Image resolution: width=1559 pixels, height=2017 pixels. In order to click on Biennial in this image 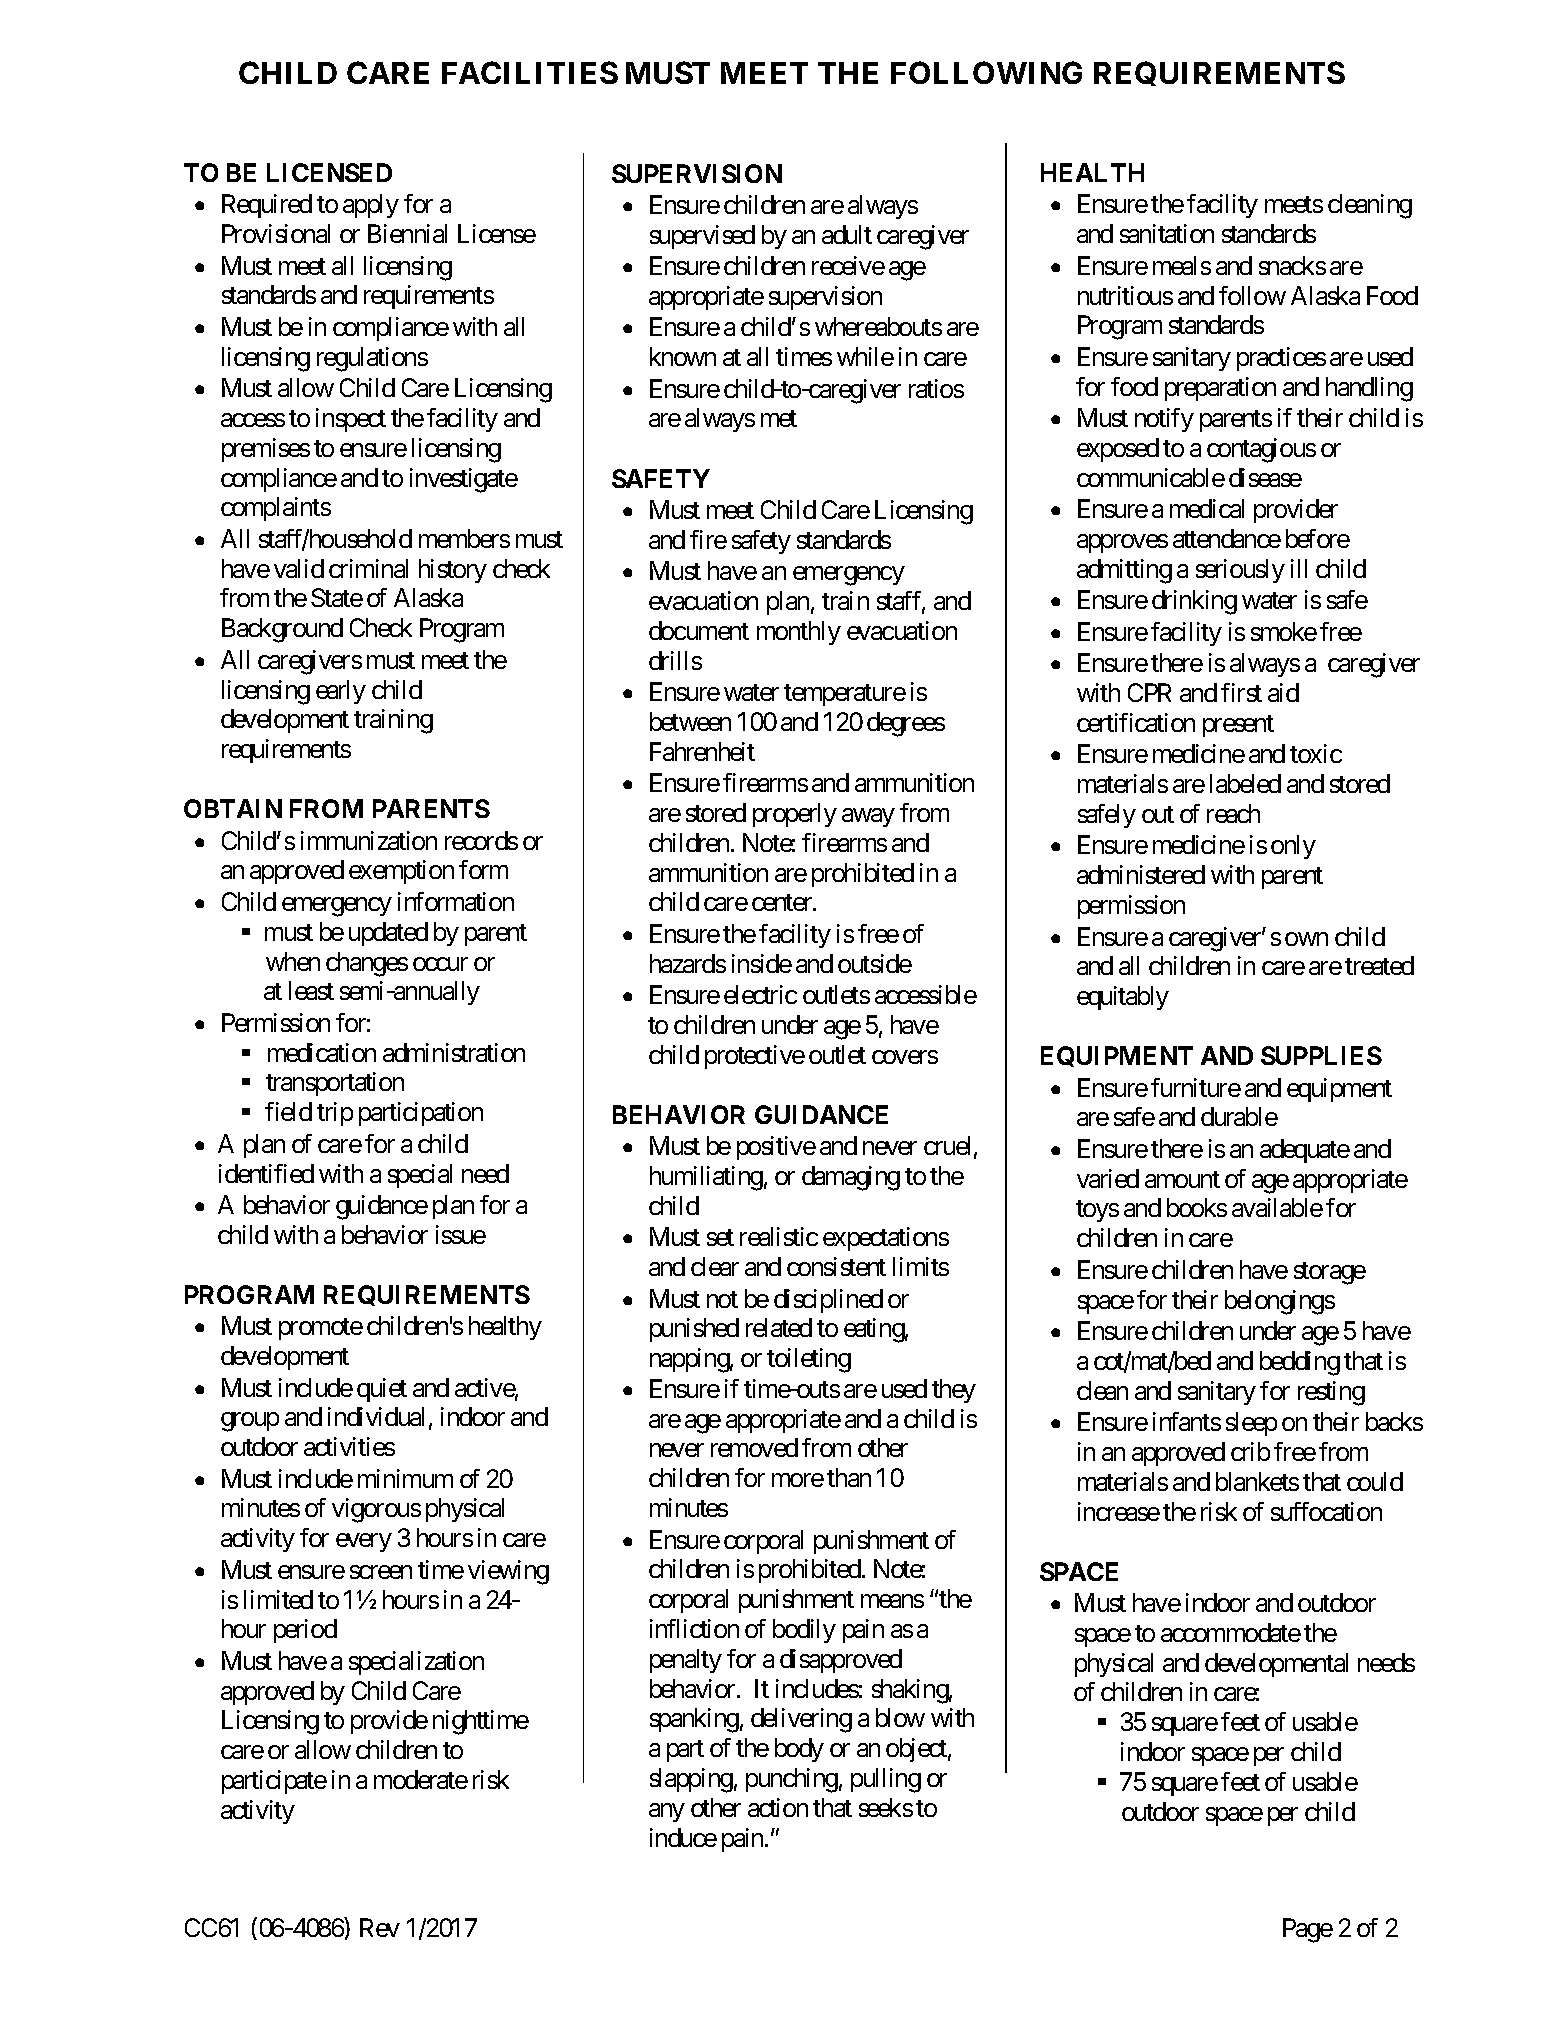, I will do `click(407, 233)`.
